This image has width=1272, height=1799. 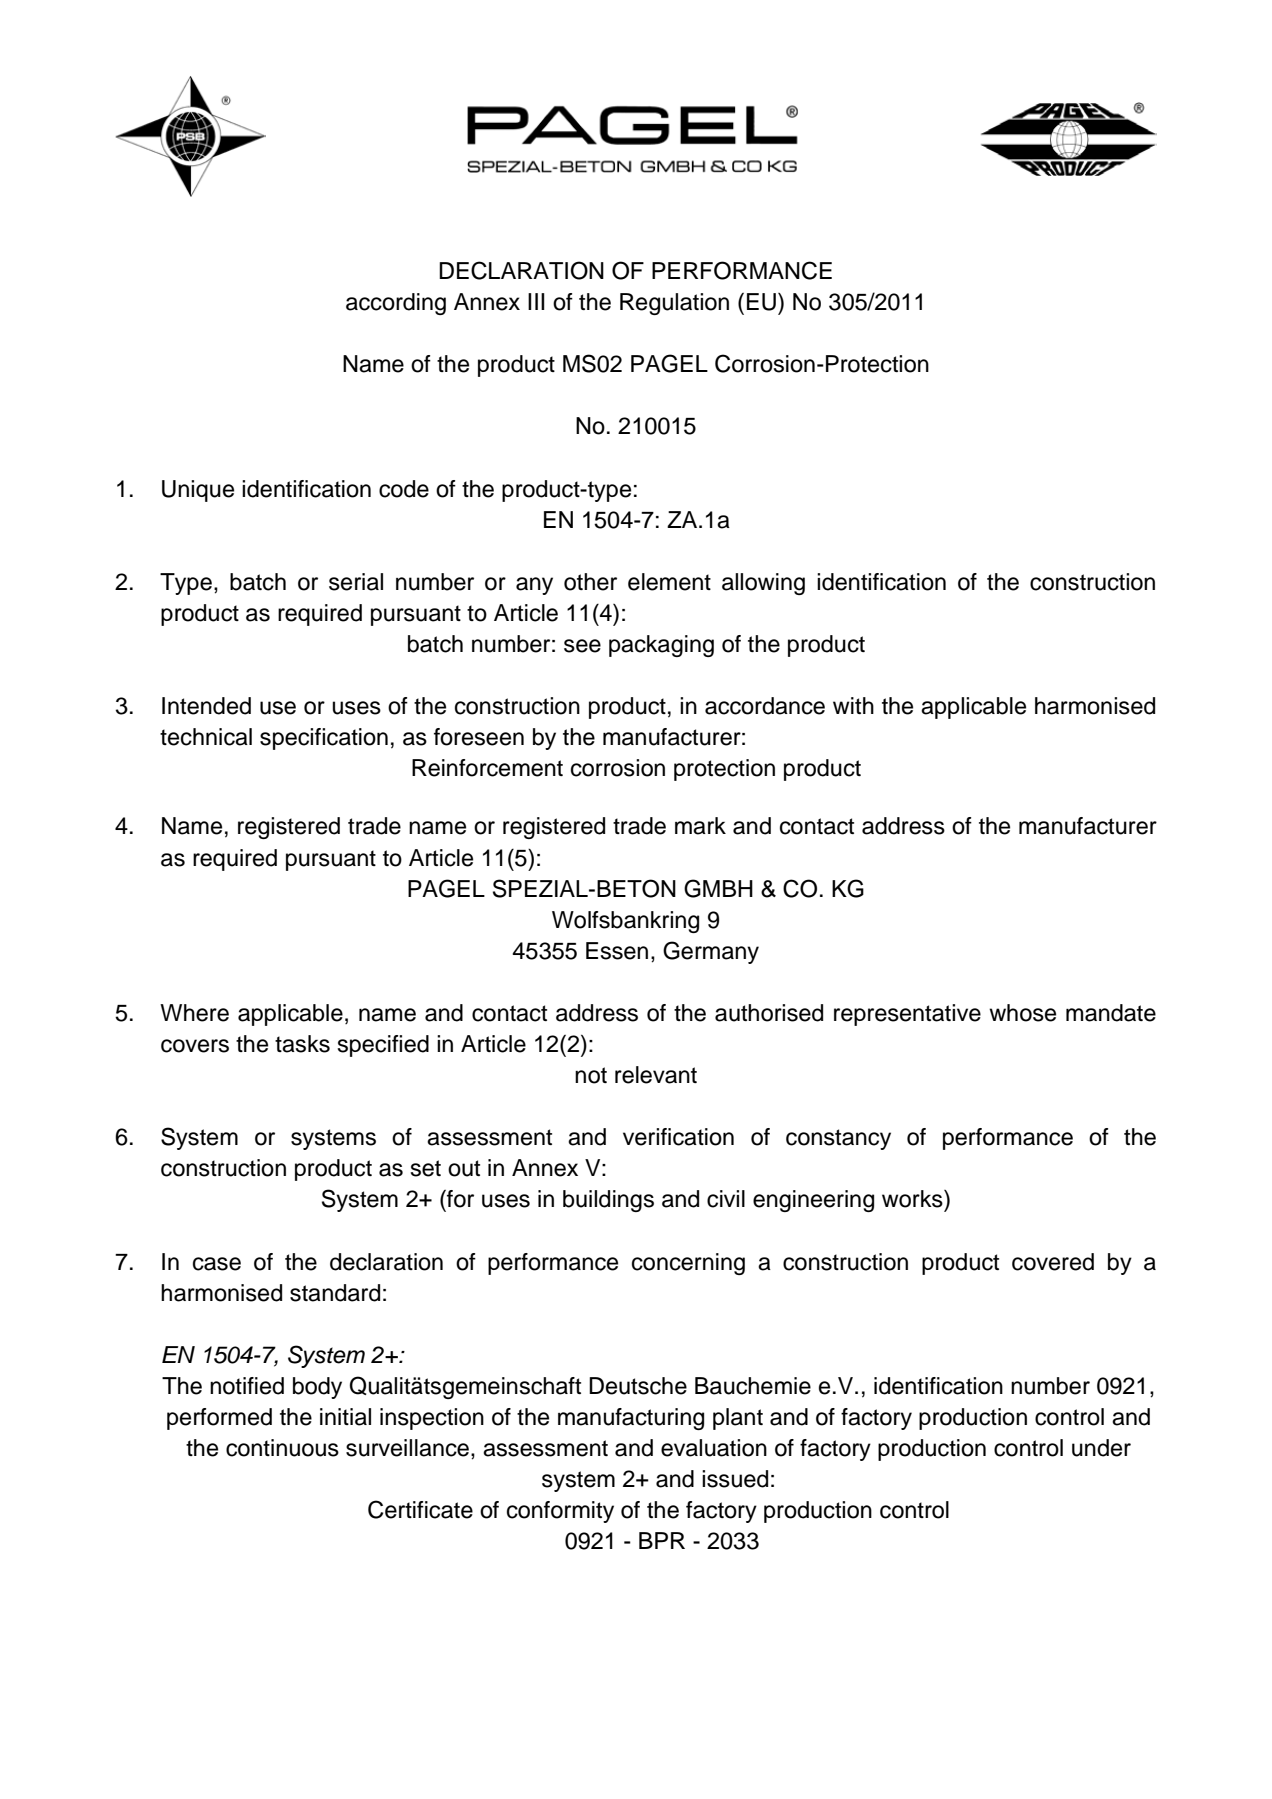 What do you see at coordinates (194, 1013) in the image?
I see `Where` at bounding box center [194, 1013].
